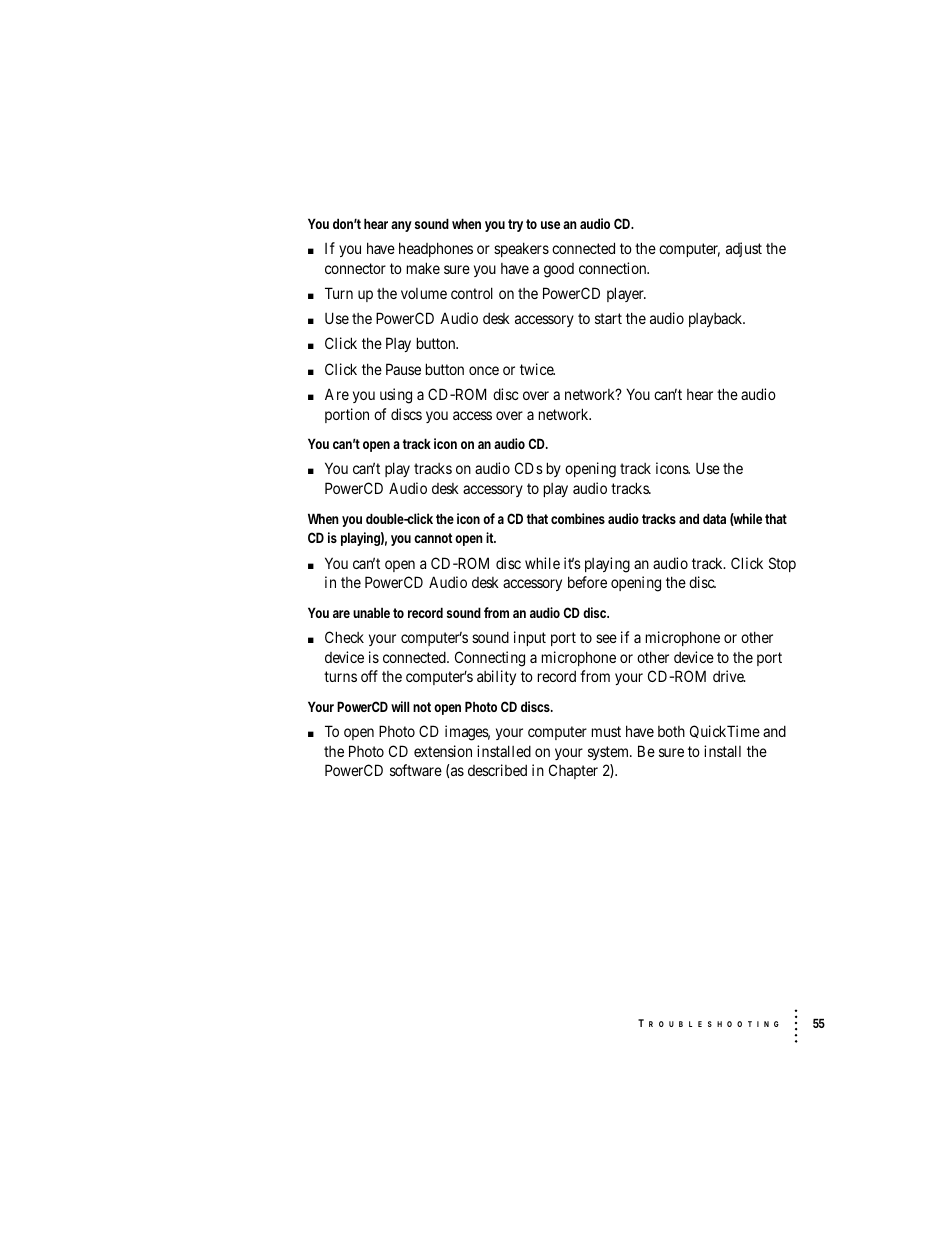  Describe the element at coordinates (433, 538) in the page. I see `cannot` at that location.
